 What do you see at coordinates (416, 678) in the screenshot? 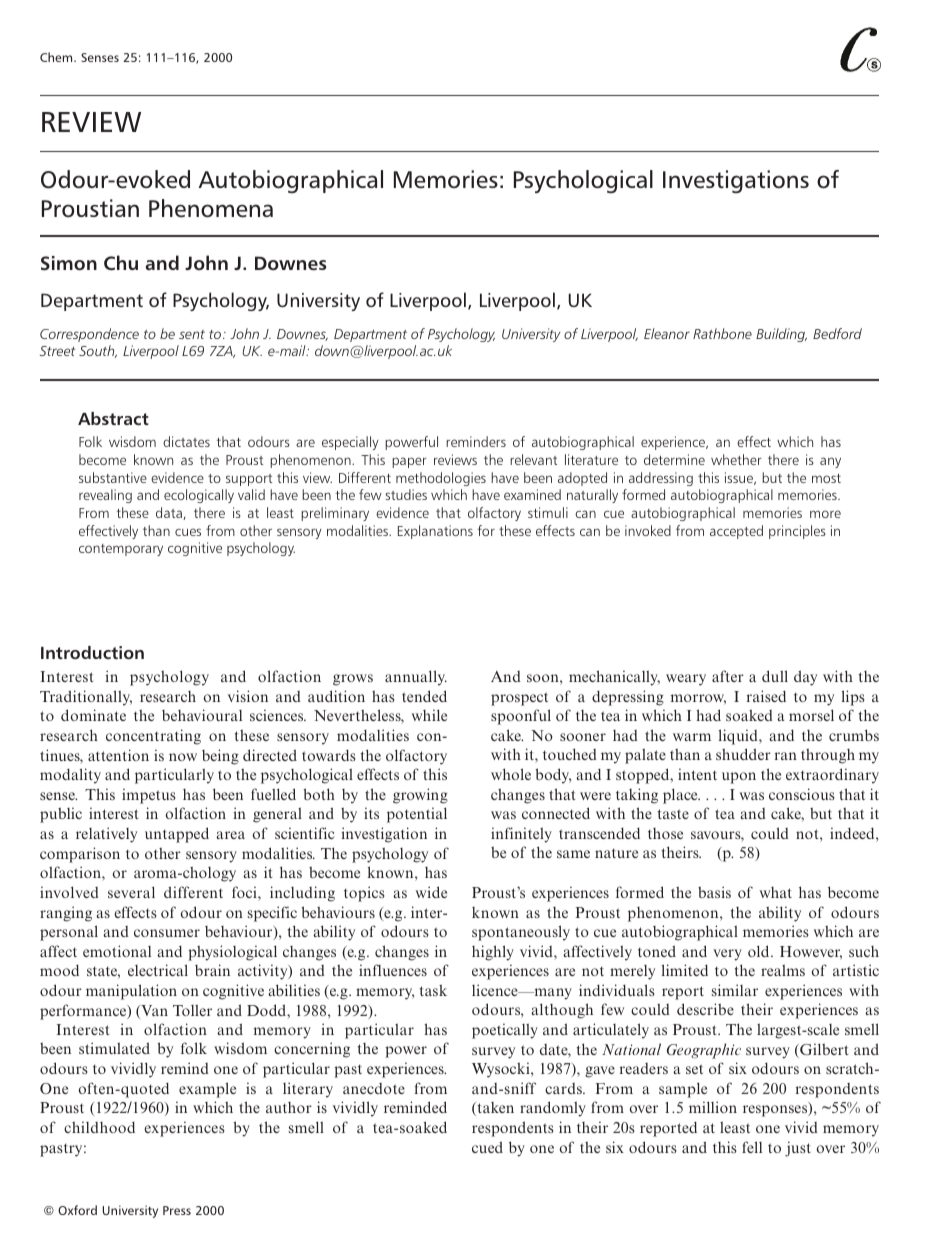
I see `annually` at bounding box center [416, 678].
